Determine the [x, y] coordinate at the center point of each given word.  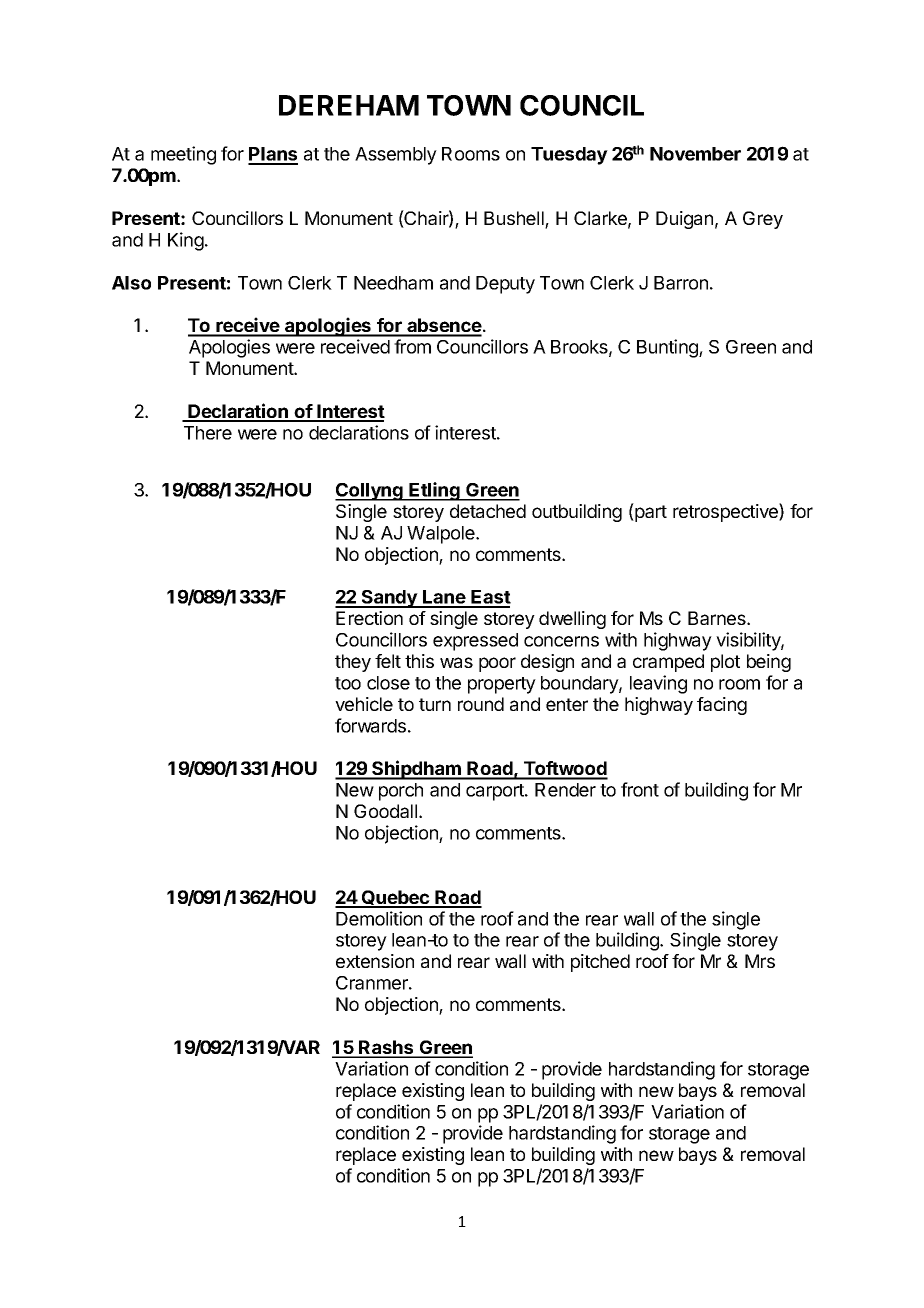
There [208, 433]
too [348, 683]
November [695, 154]
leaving [658, 684]
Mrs [760, 961]
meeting [183, 155]
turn [435, 704]
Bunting [668, 348]
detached [488, 511]
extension [375, 961]
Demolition [379, 918]
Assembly [396, 156]
